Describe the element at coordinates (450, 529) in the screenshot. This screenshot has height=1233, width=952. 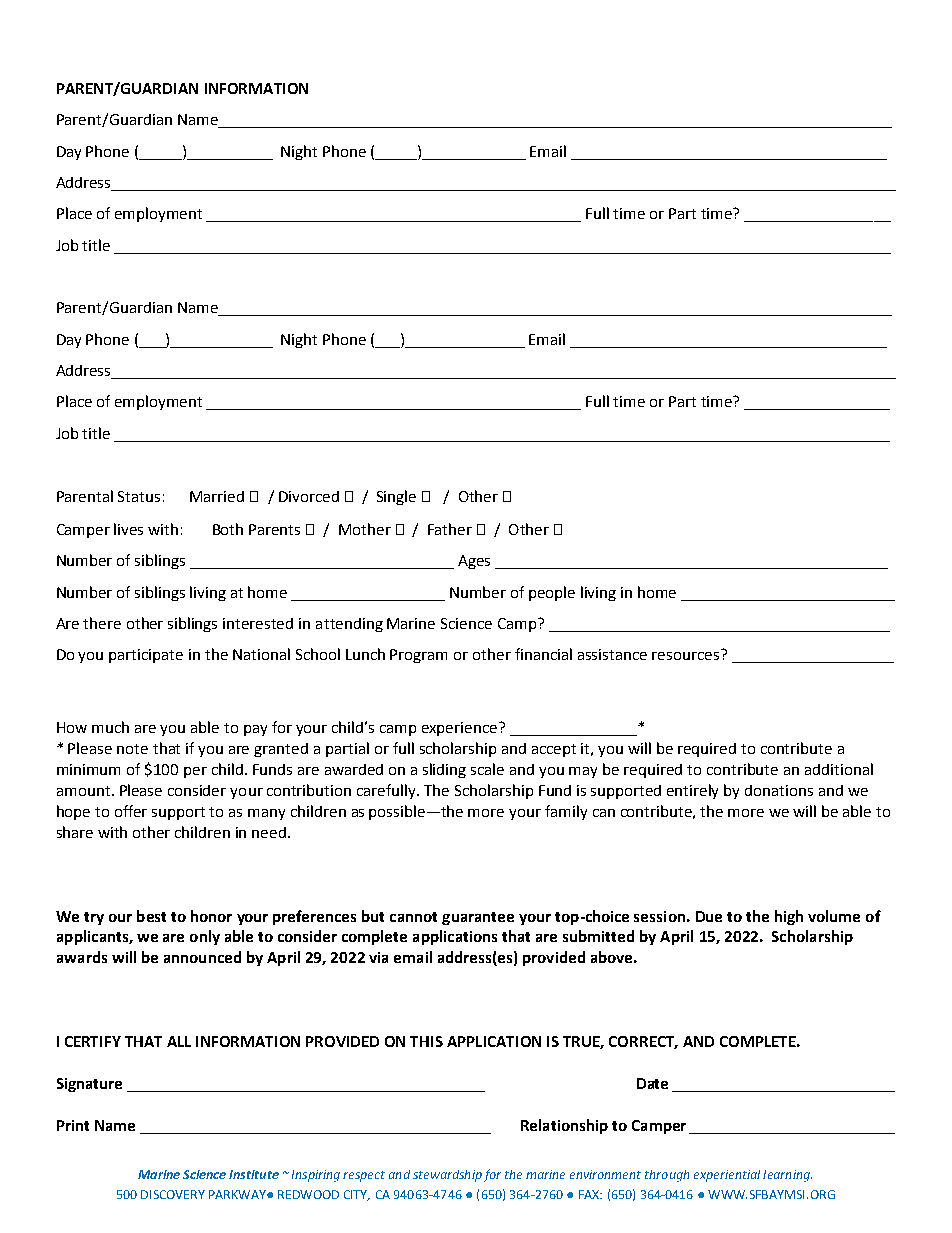
I see `Father` at that location.
